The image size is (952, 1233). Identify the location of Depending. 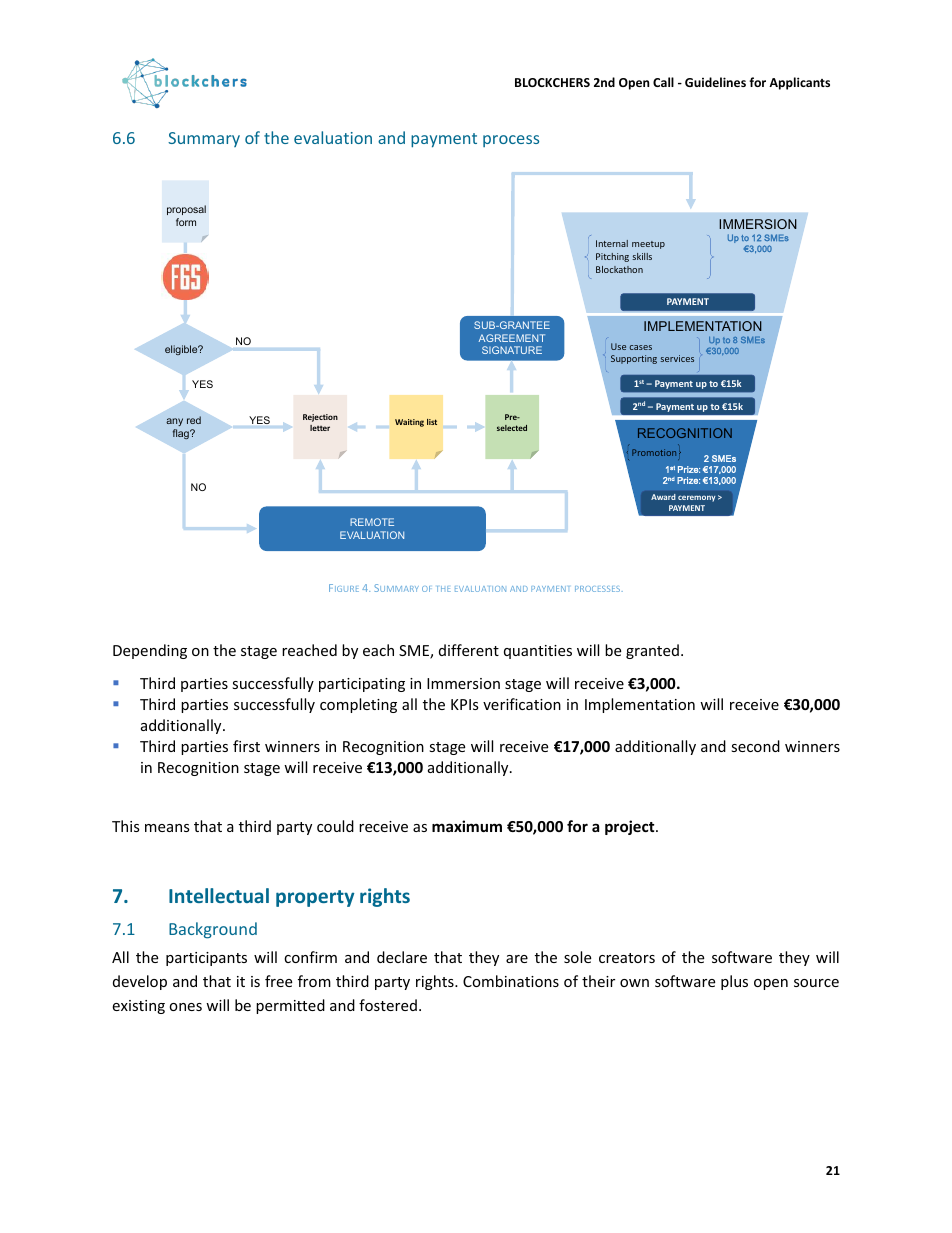
(150, 651).
